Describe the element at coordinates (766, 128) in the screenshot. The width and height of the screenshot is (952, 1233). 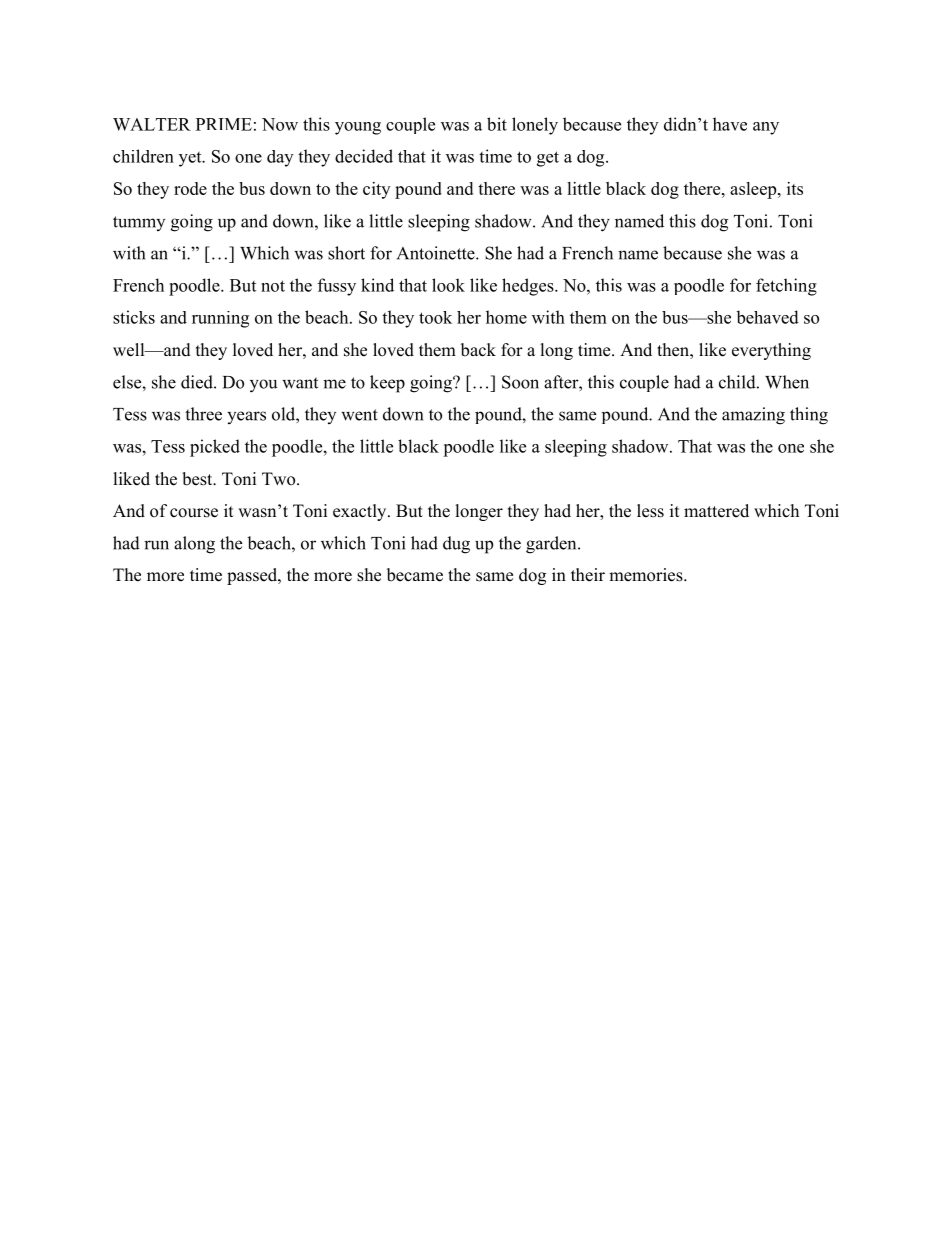
I see `any` at that location.
